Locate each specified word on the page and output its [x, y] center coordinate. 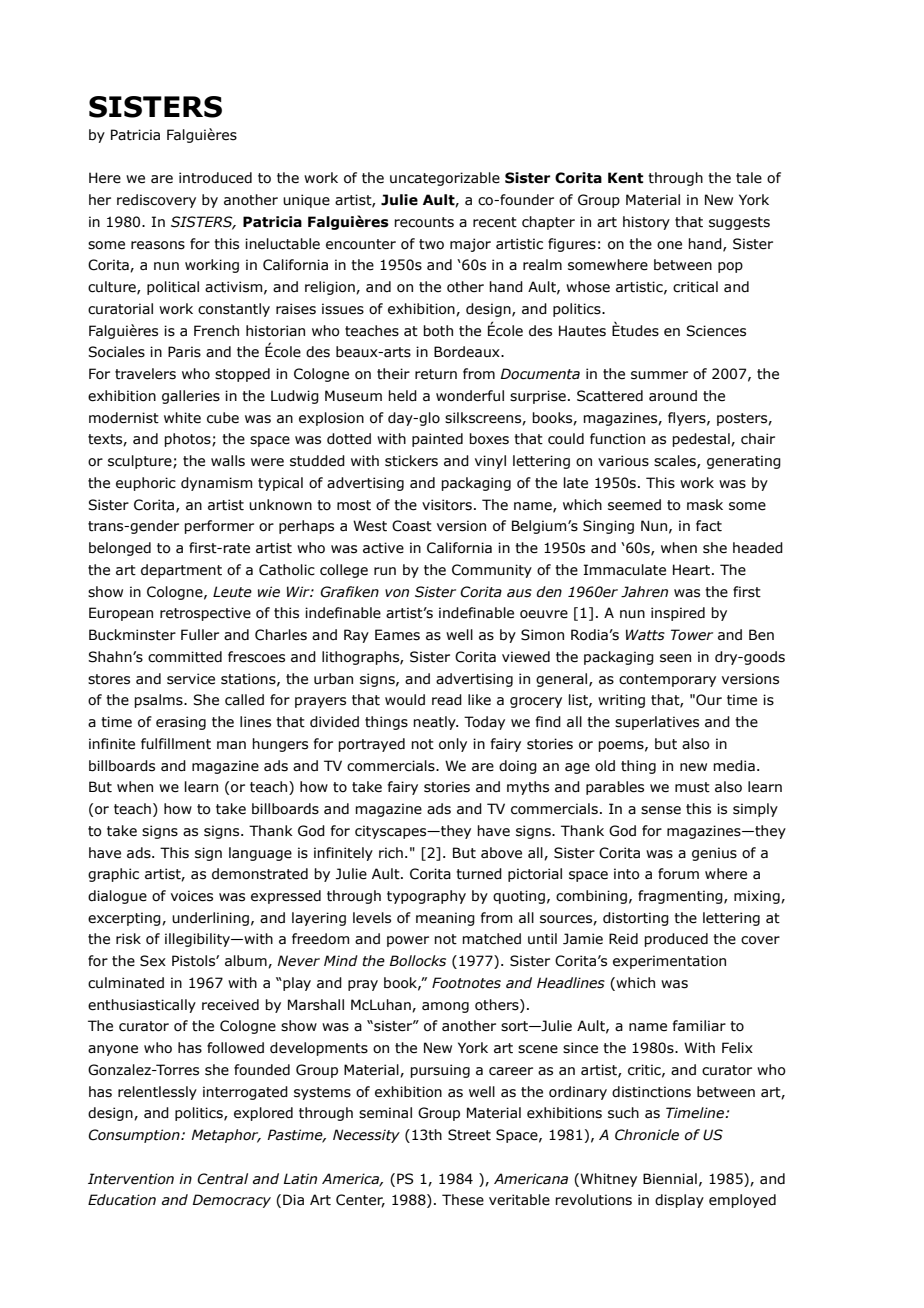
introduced [215, 178]
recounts [424, 222]
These [463, 1200]
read [447, 700]
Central [222, 1179]
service [191, 679]
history [646, 223]
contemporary [667, 680]
